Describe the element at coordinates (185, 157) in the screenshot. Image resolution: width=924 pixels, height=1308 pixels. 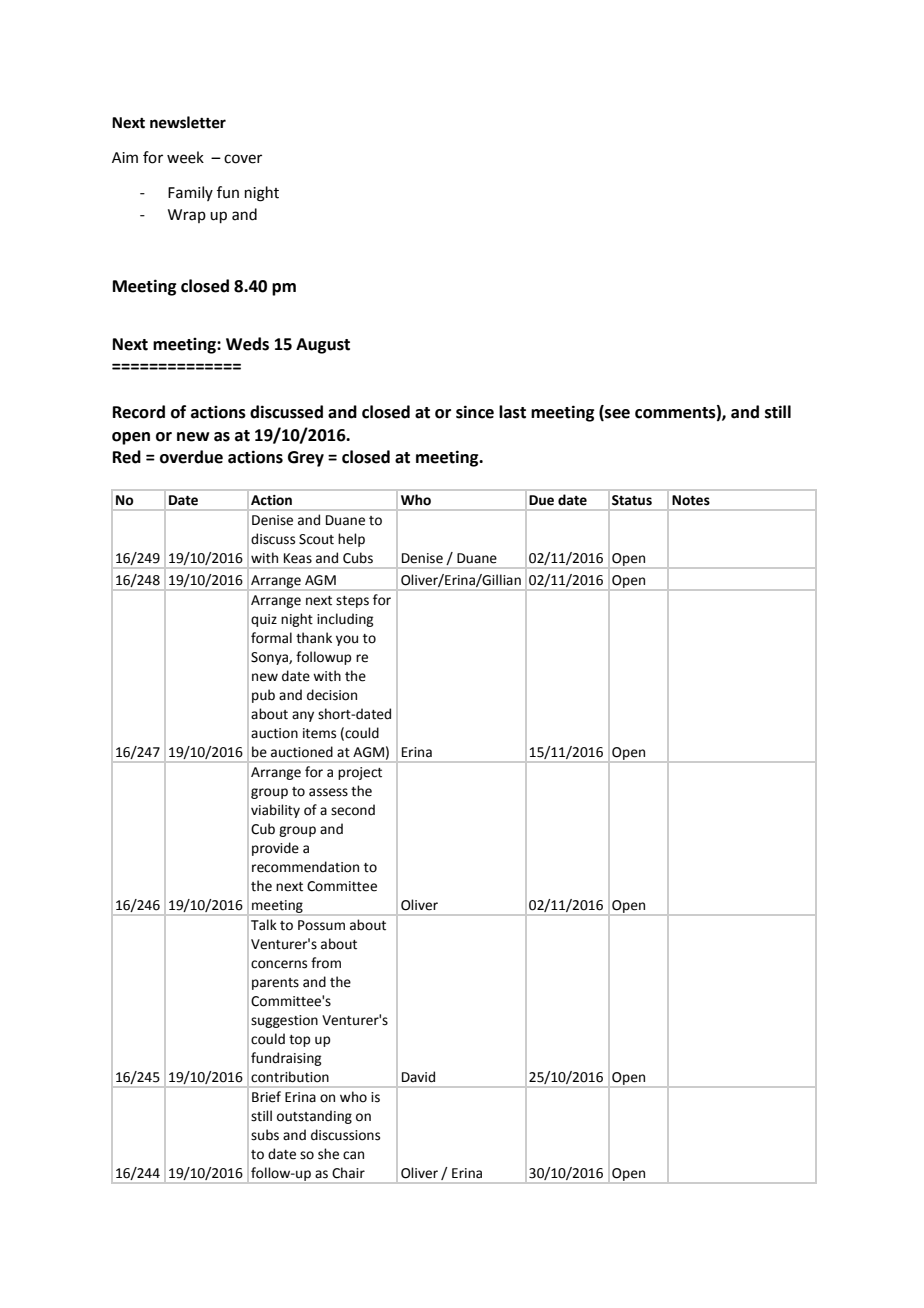
I see `week` at that location.
